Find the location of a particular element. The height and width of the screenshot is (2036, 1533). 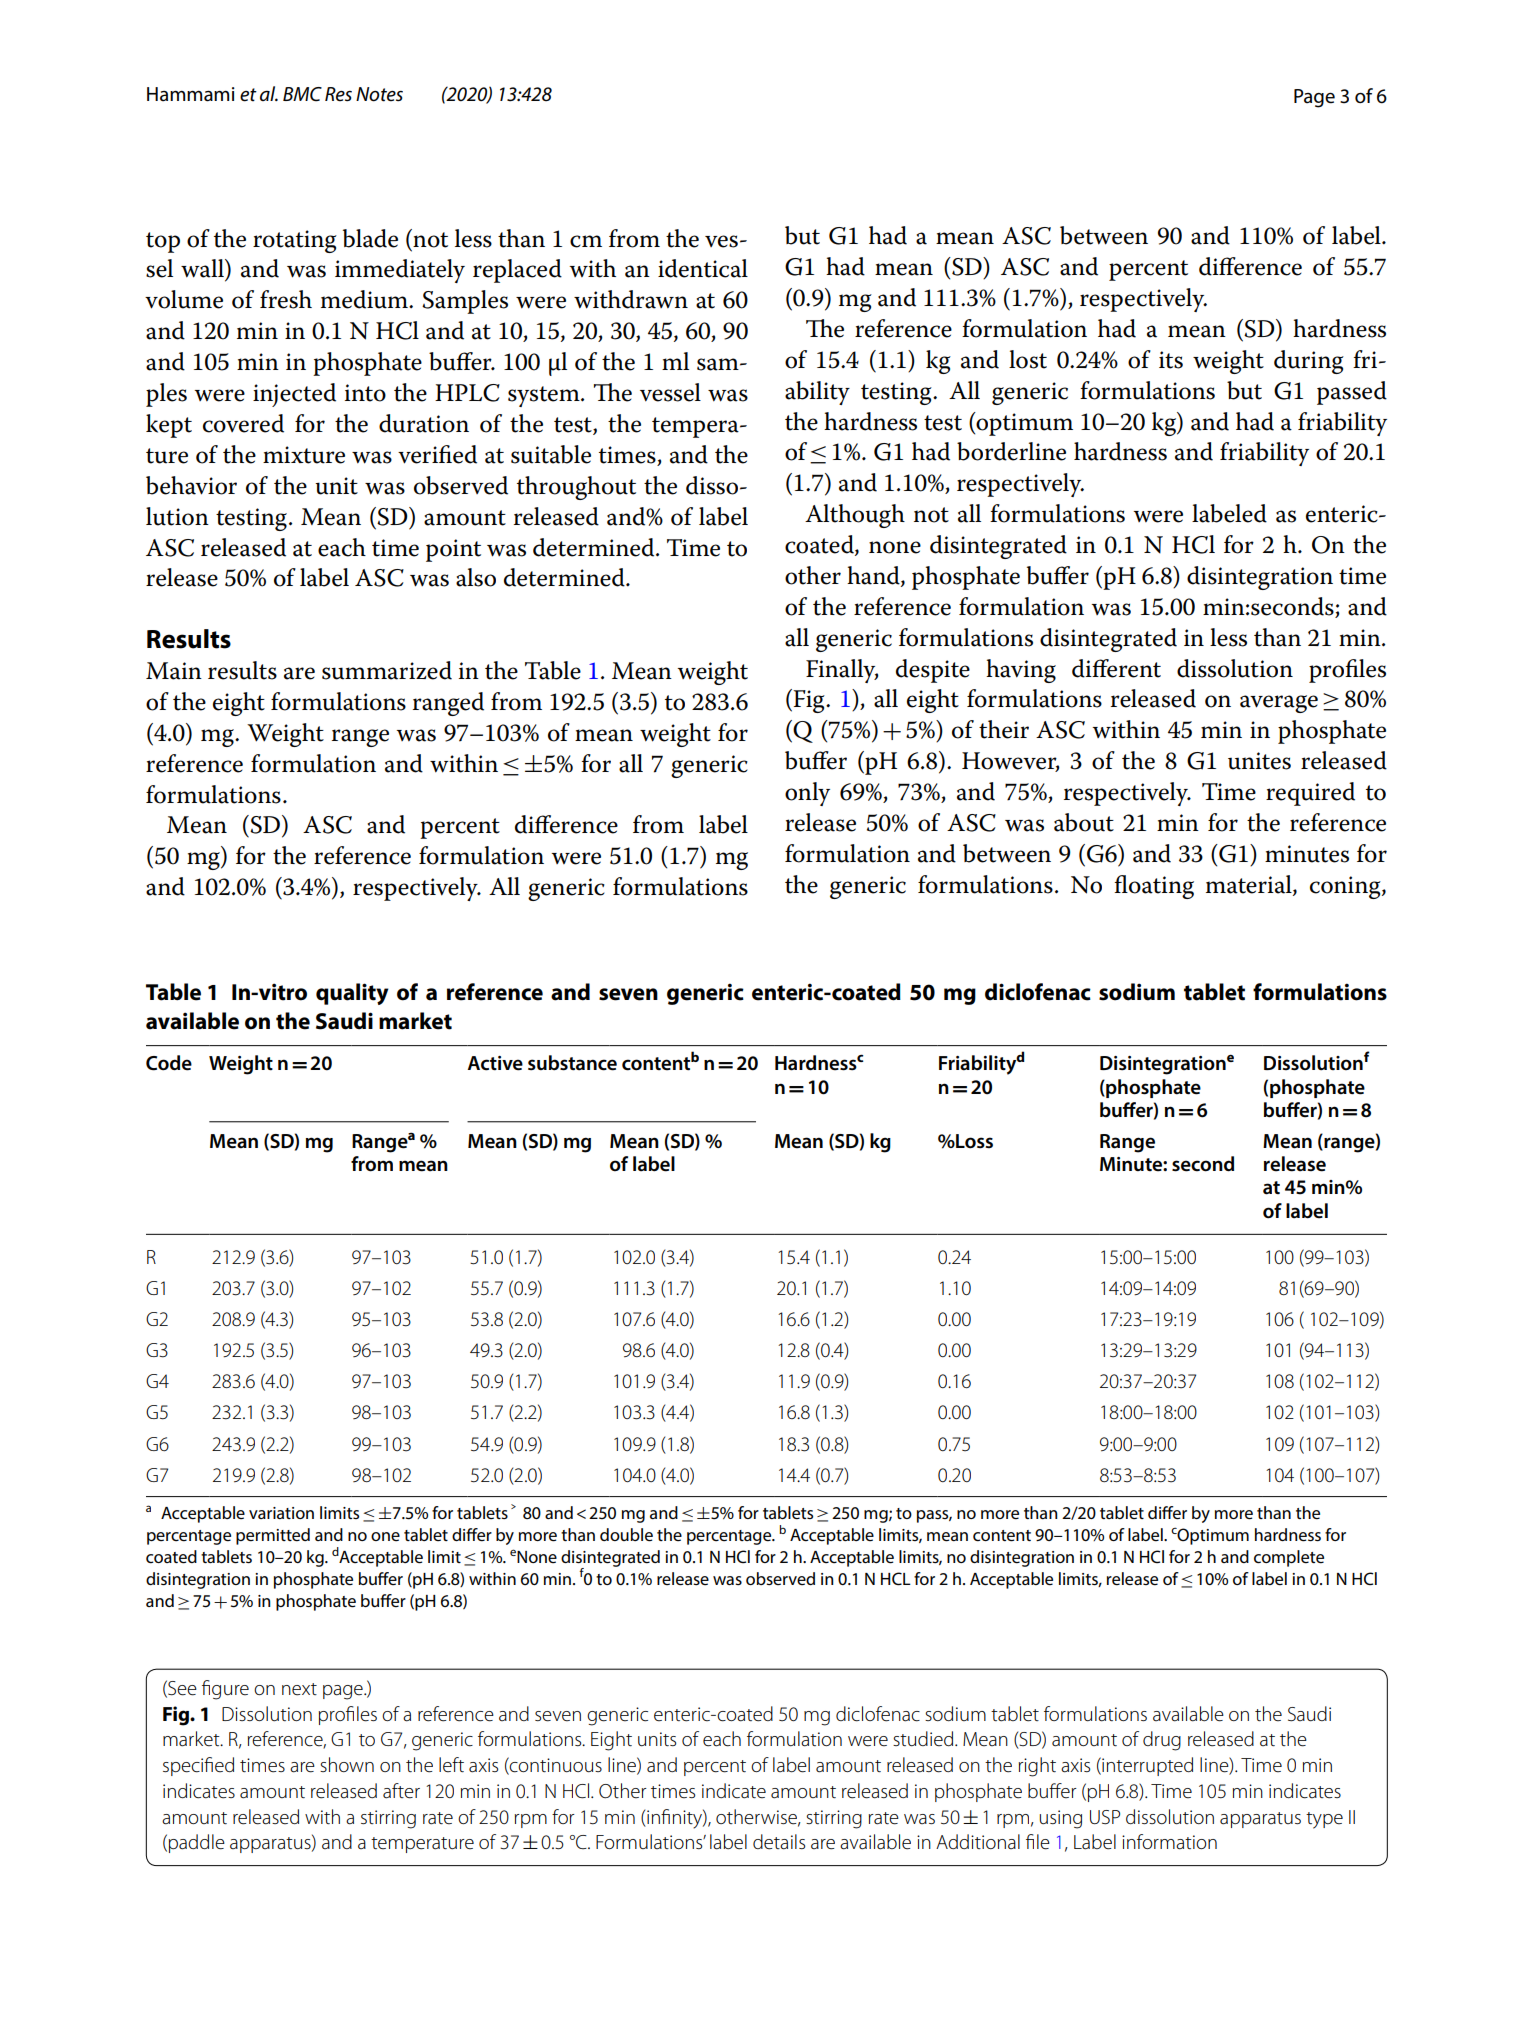

substance is located at coordinates (572, 1063).
